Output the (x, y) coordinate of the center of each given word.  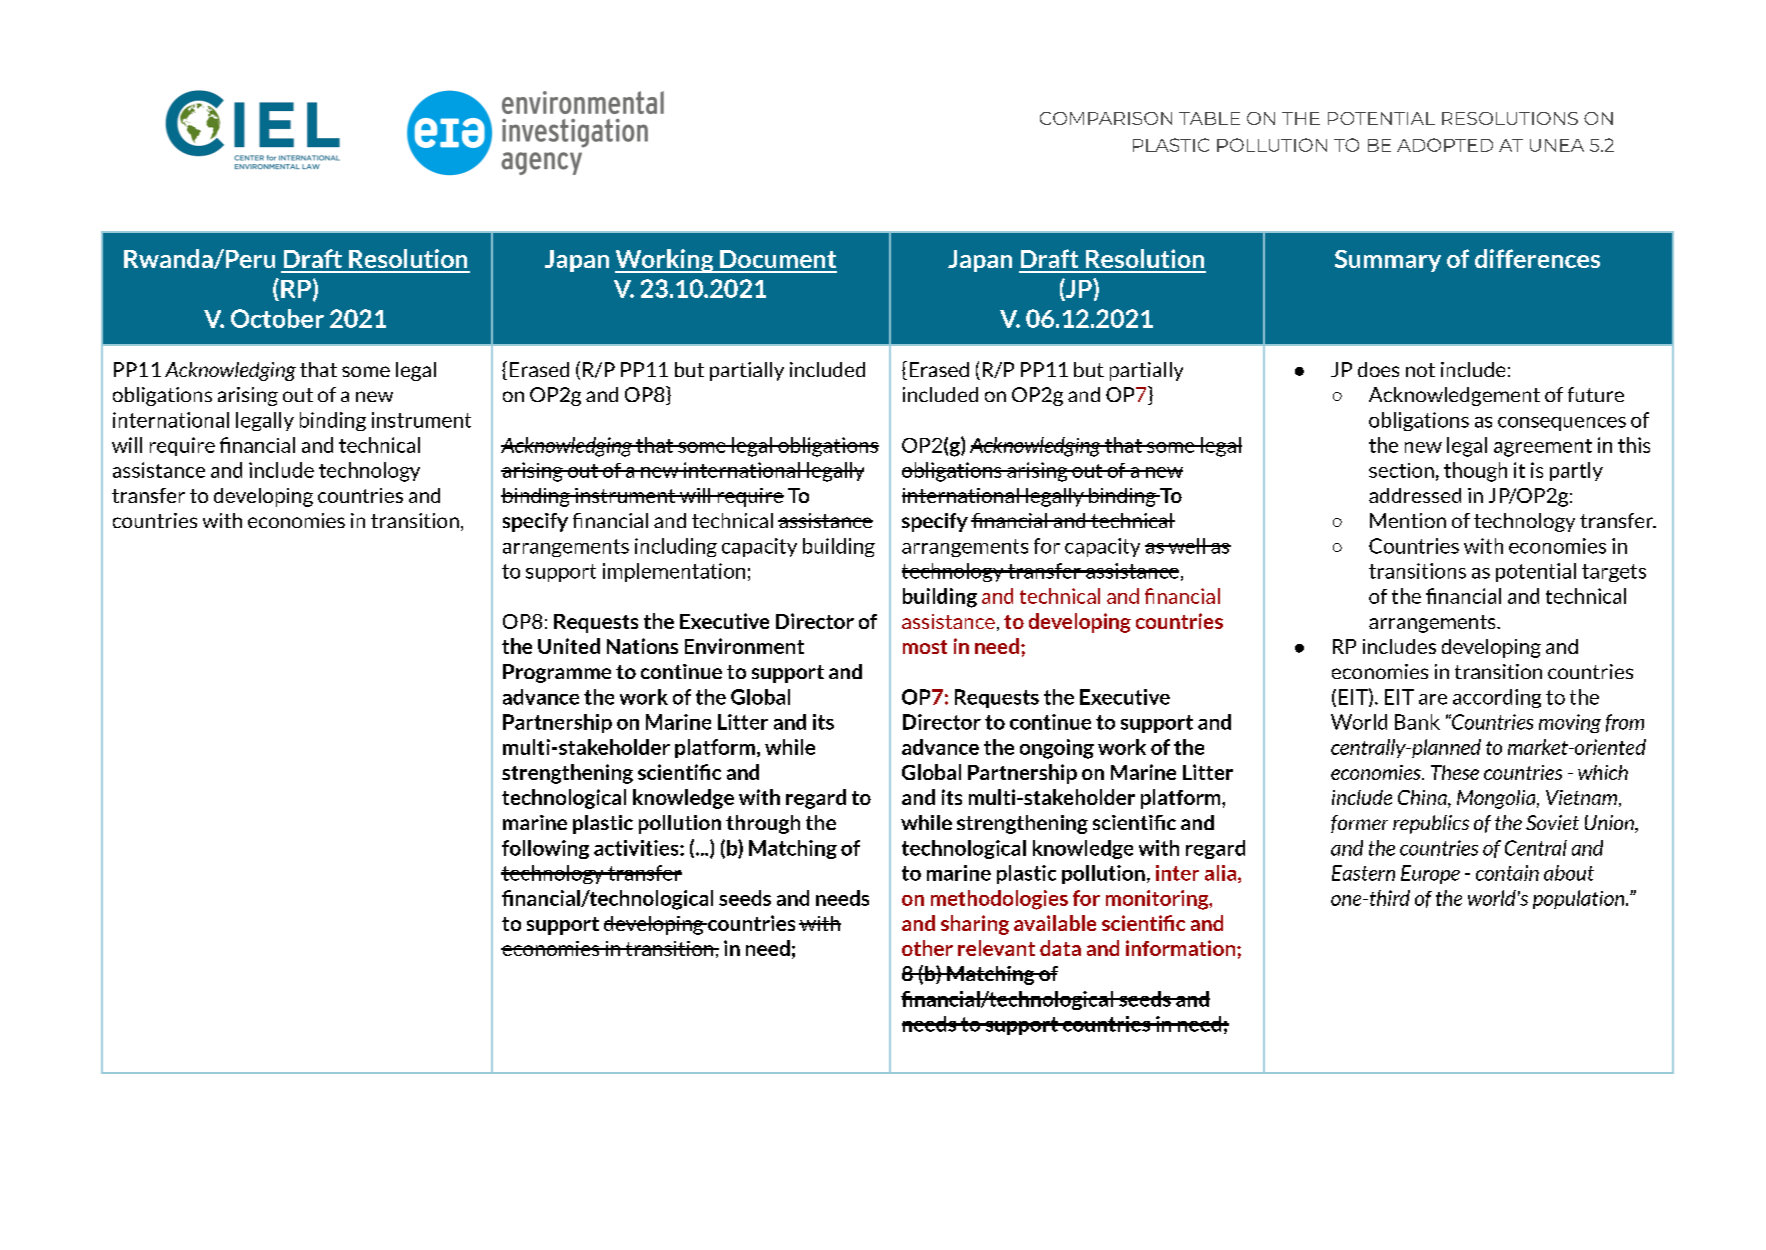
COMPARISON (1106, 118)
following (545, 849)
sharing (975, 925)
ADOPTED (1445, 145)
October (277, 318)
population (1580, 899)
